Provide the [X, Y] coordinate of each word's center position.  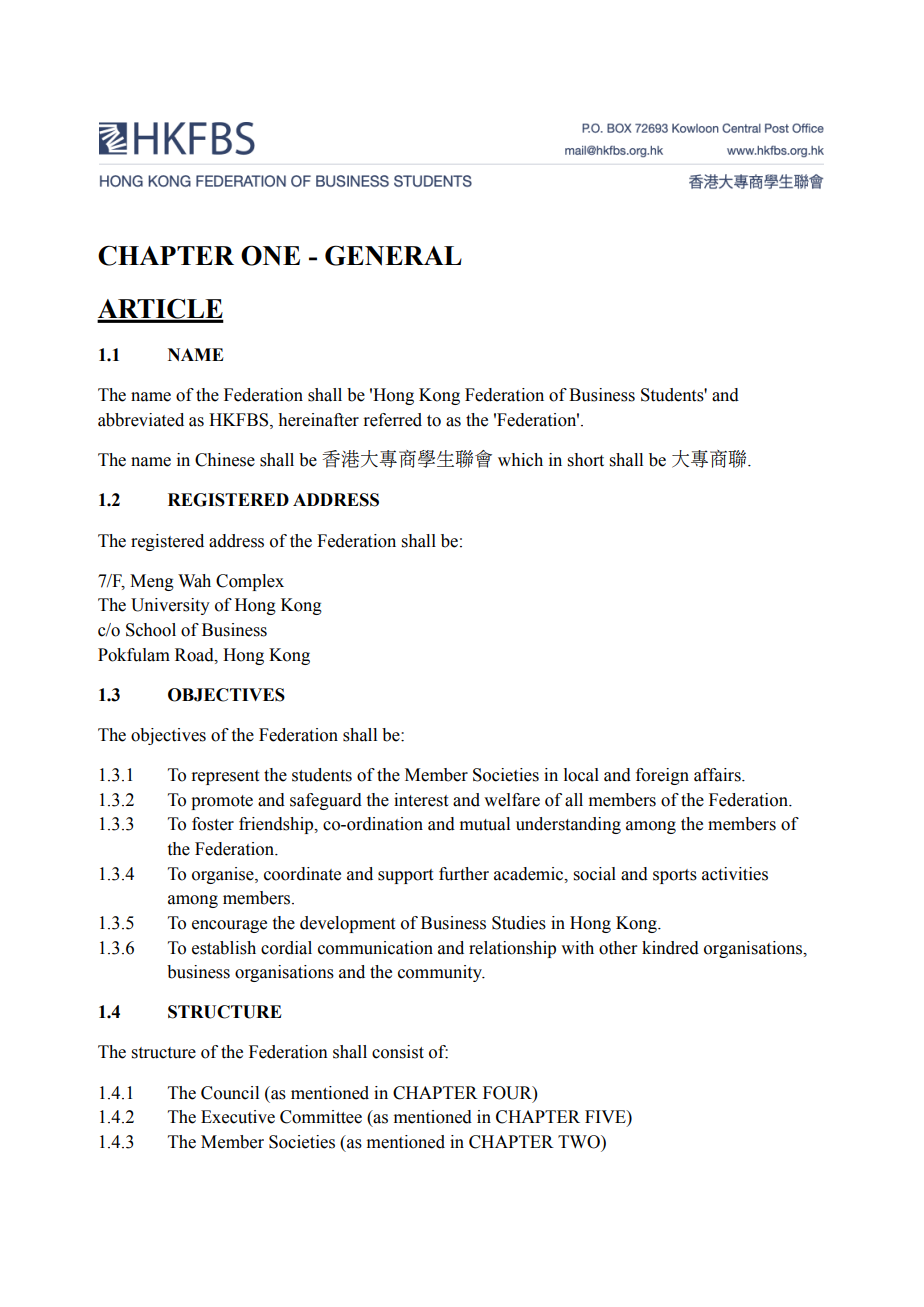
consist [398, 1052]
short [586, 460]
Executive [238, 1117]
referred [392, 420]
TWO [580, 1142]
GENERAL [393, 255]
